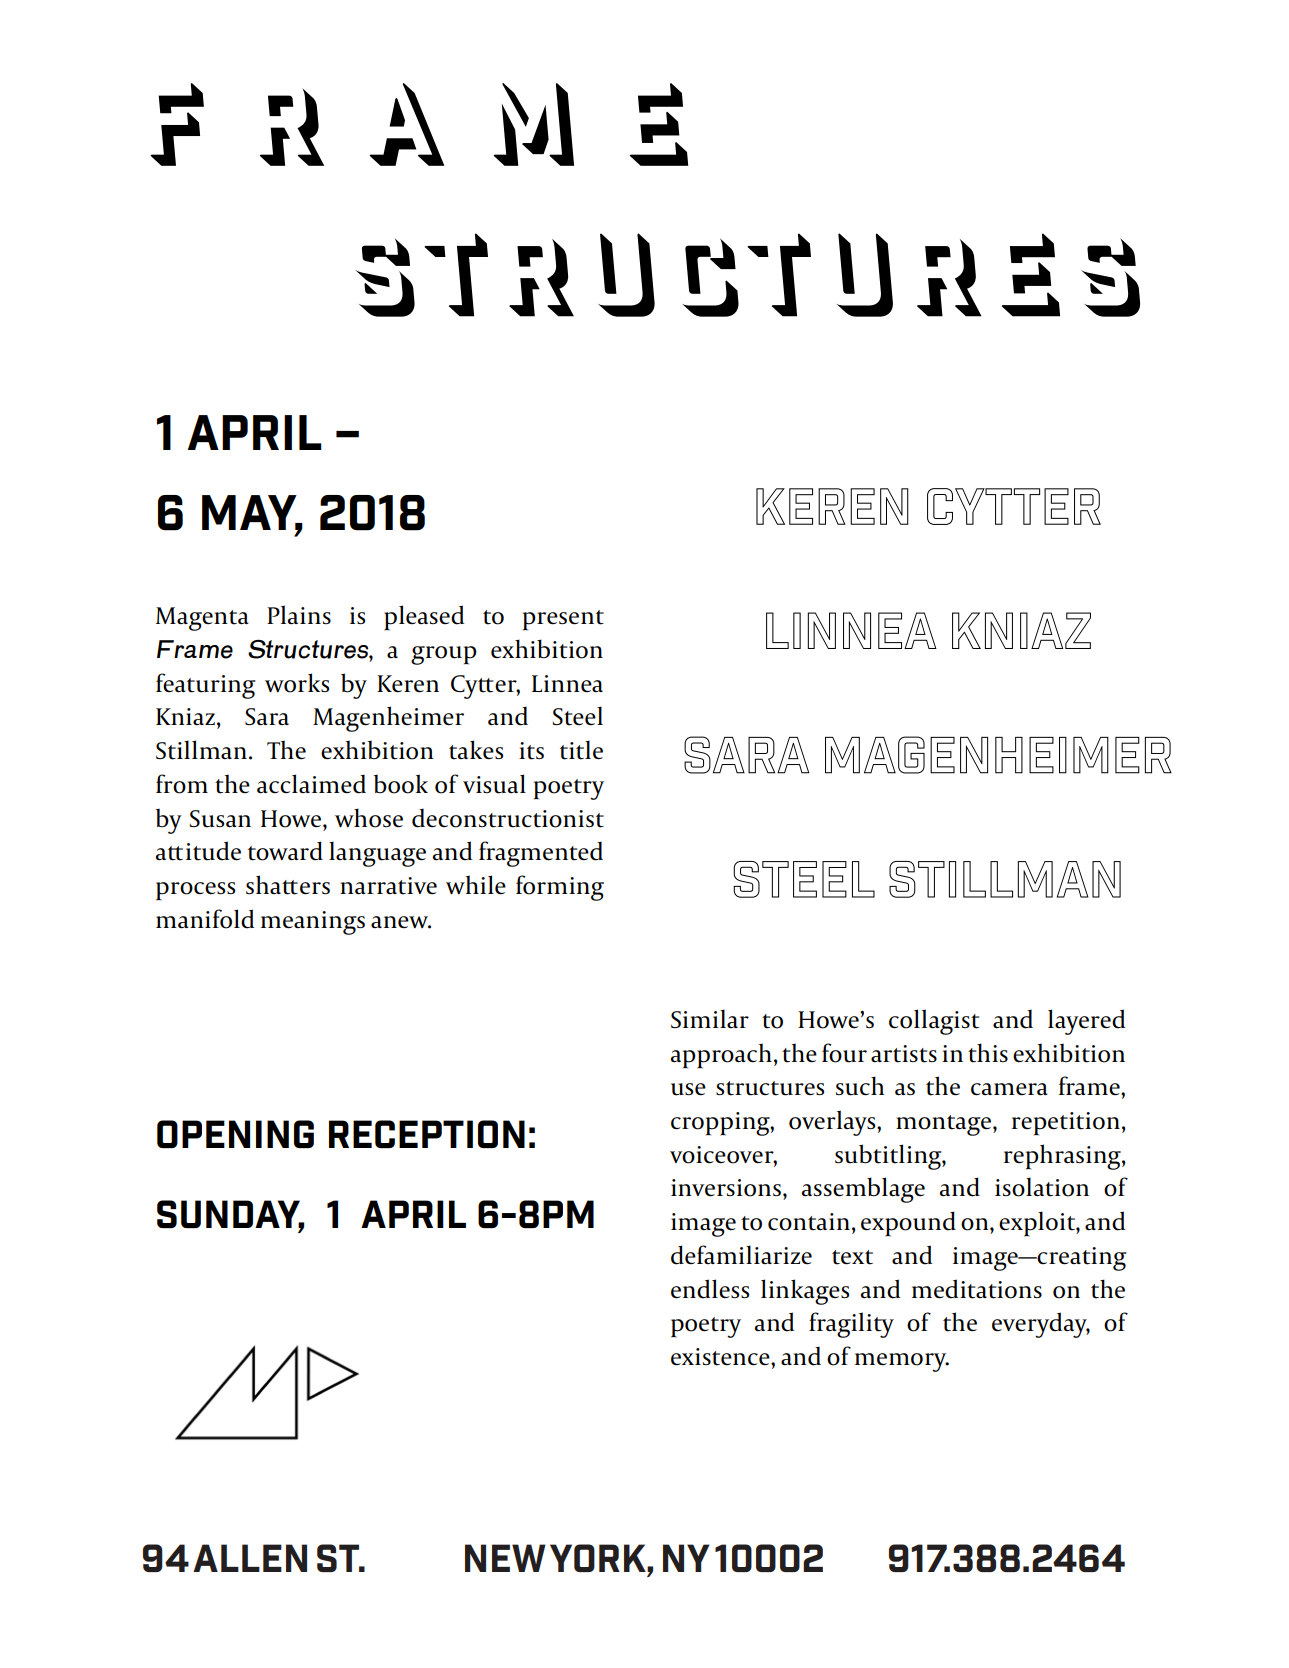  What do you see at coordinates (563, 620) in the image?
I see `present` at bounding box center [563, 620].
